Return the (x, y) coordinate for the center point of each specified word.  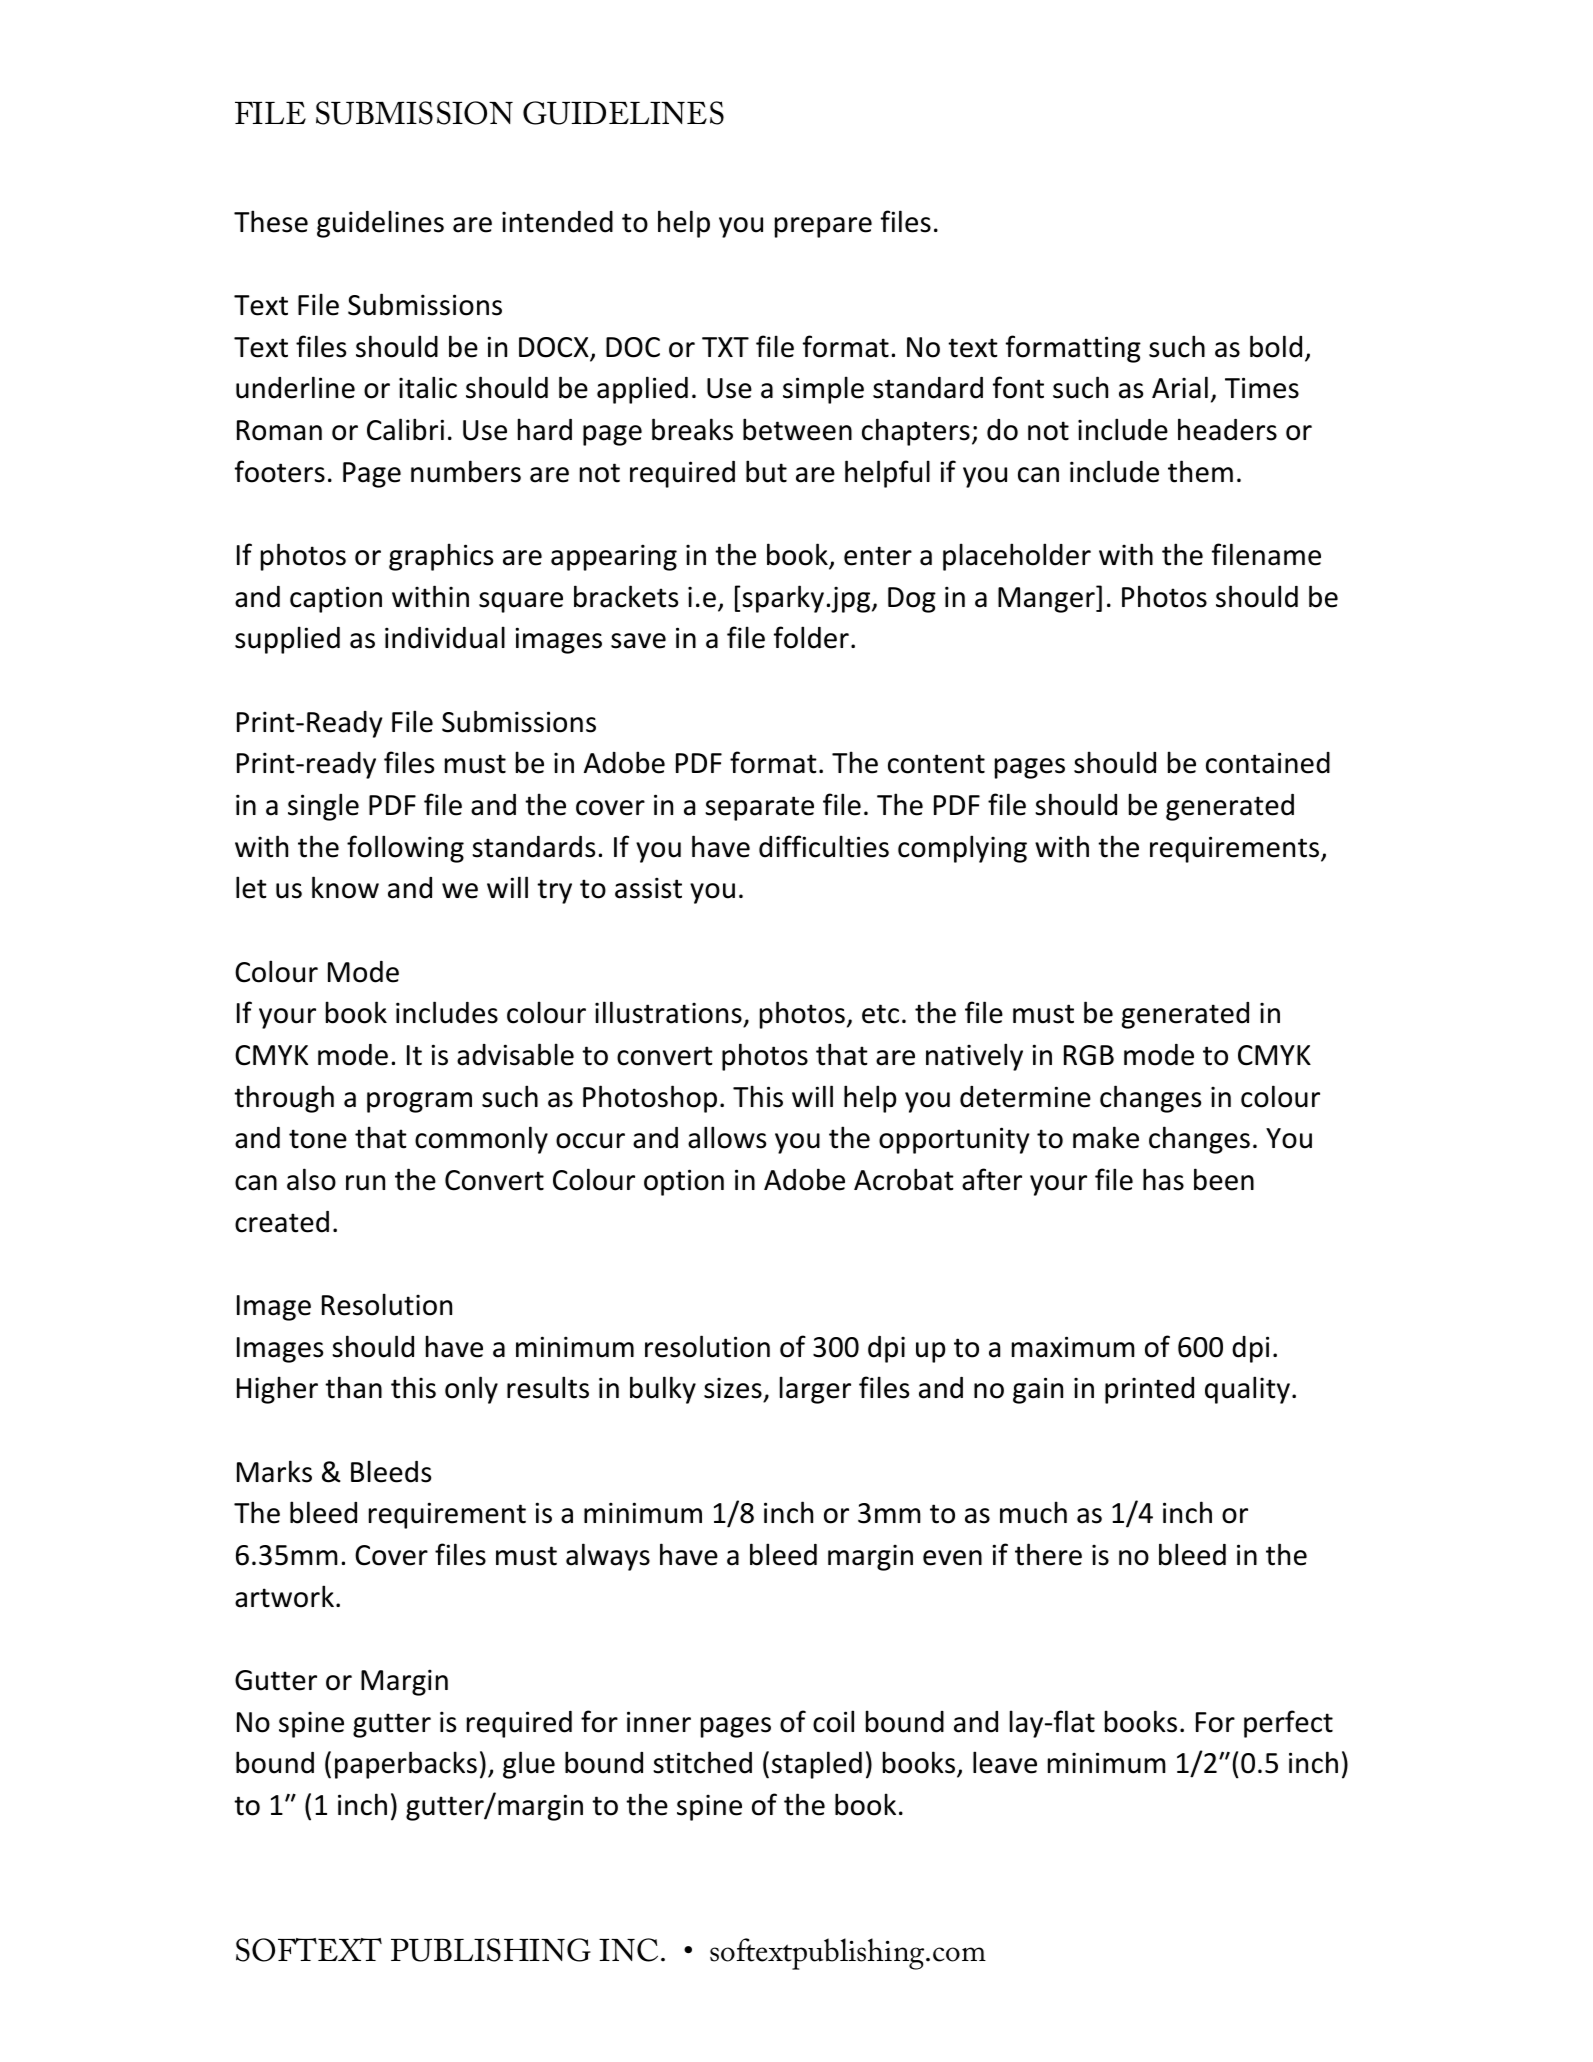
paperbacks (406, 1765)
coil (833, 1721)
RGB (1089, 1055)
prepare (823, 227)
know (345, 887)
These (271, 221)
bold (1276, 346)
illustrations (668, 1012)
